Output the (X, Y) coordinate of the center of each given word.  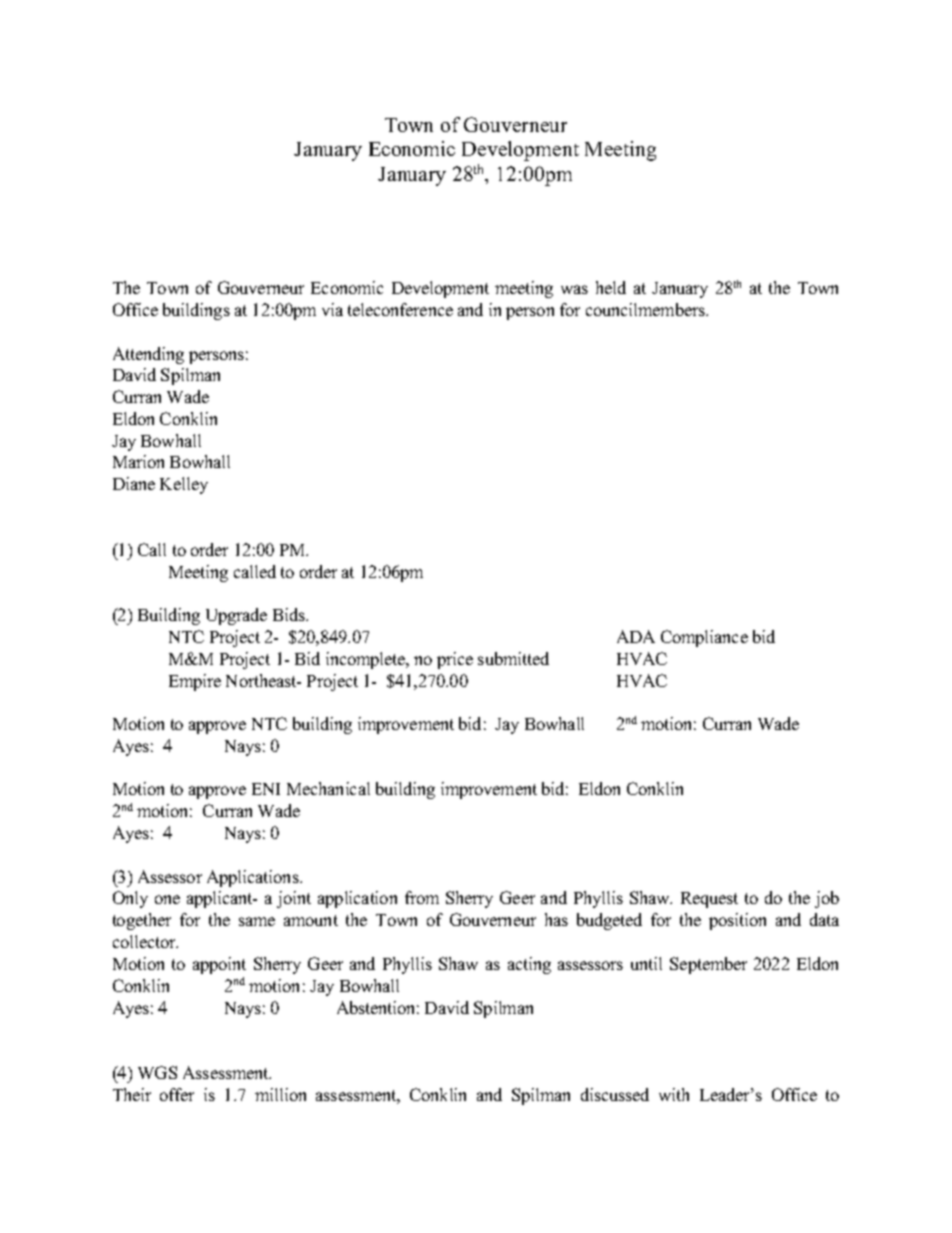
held (611, 287)
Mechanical (328, 788)
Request (709, 900)
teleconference (400, 309)
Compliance (704, 638)
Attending (148, 355)
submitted (513, 658)
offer (177, 1094)
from (422, 897)
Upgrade (236, 616)
